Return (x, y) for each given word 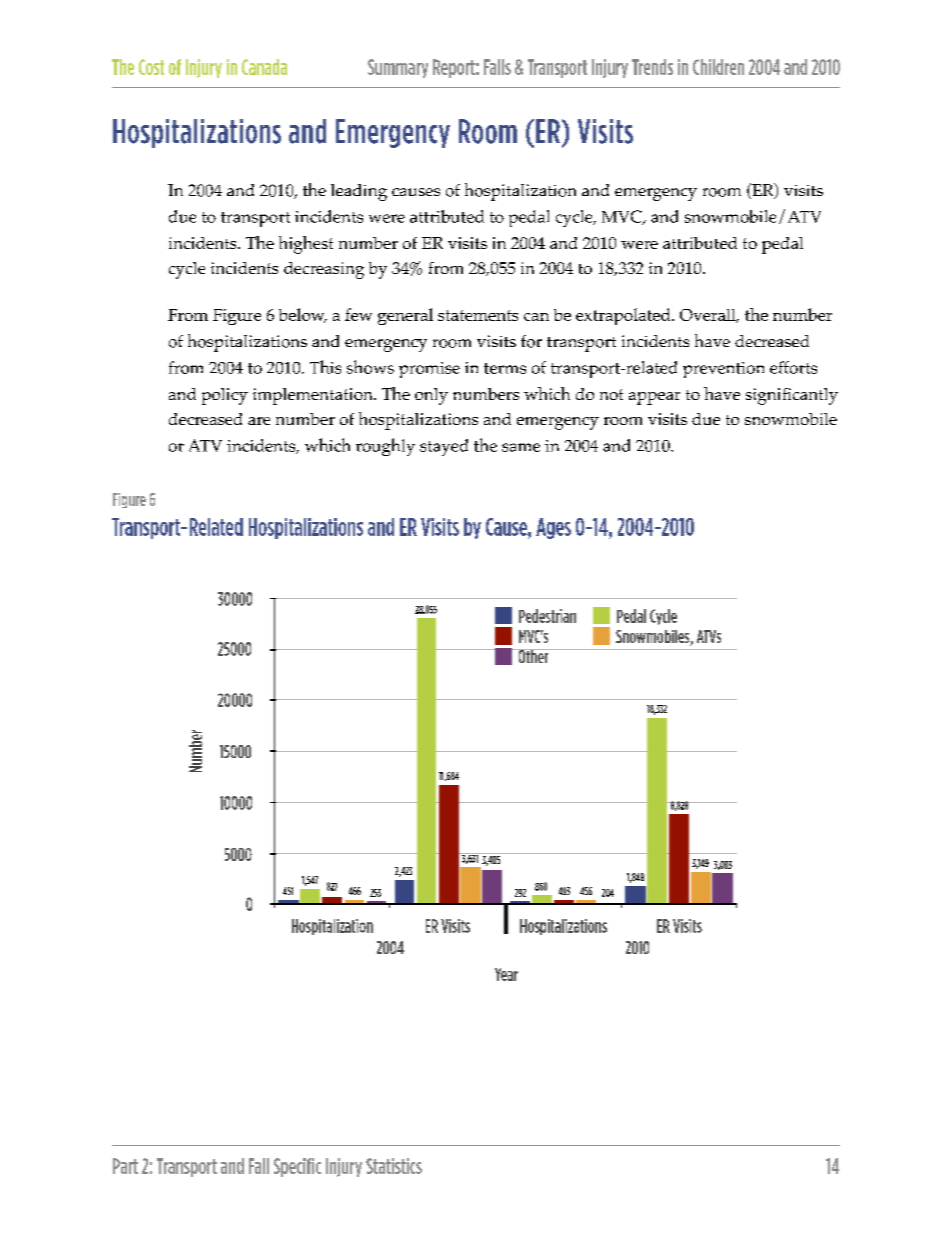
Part (125, 1166)
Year (506, 974)
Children (718, 67)
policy (225, 396)
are (259, 421)
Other (533, 656)
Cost (151, 67)
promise (429, 370)
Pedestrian (547, 616)
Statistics (394, 1166)
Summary (398, 68)
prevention (723, 370)
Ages (553, 528)
